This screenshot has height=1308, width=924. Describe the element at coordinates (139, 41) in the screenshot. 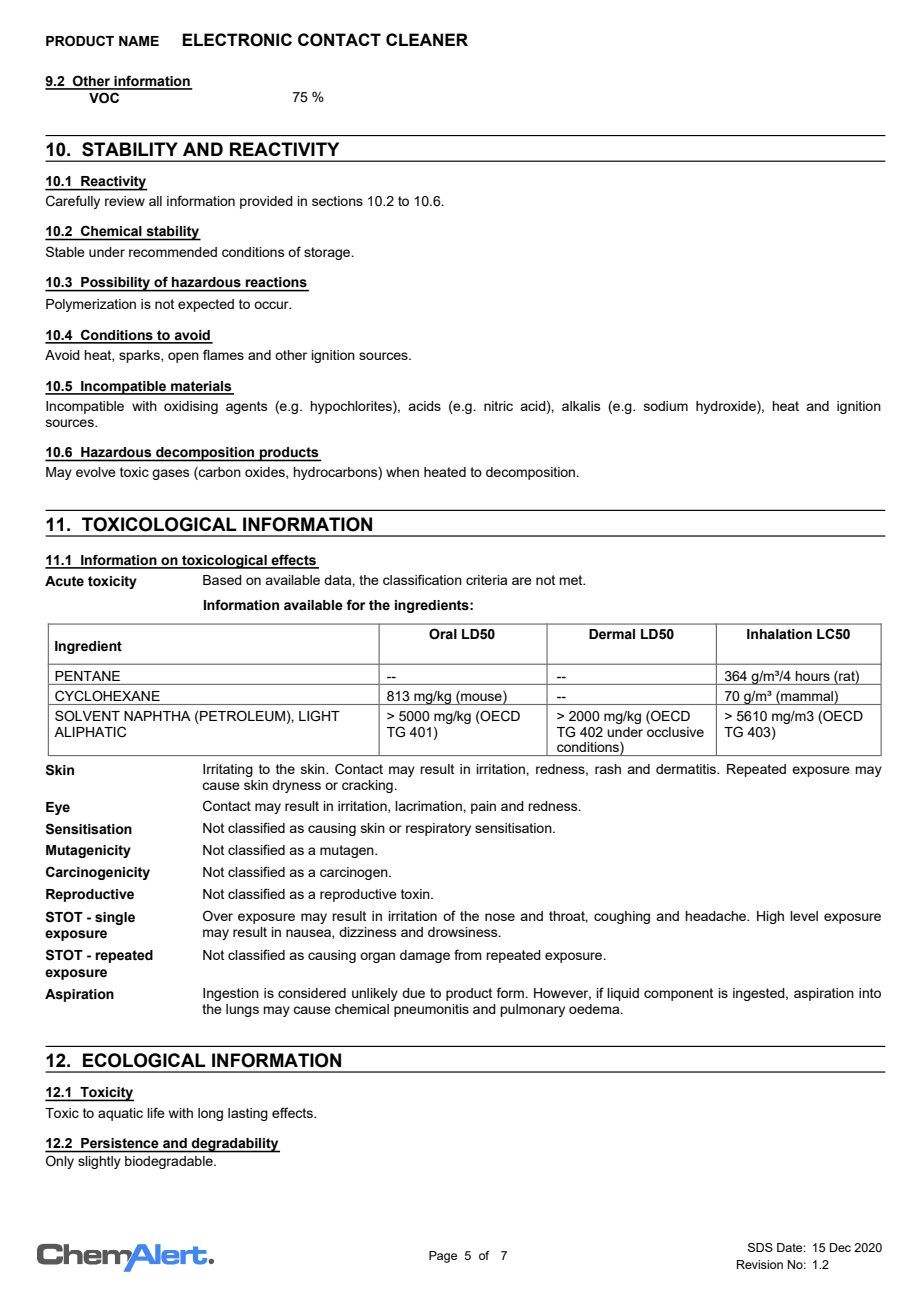

I see `NAME` at that location.
